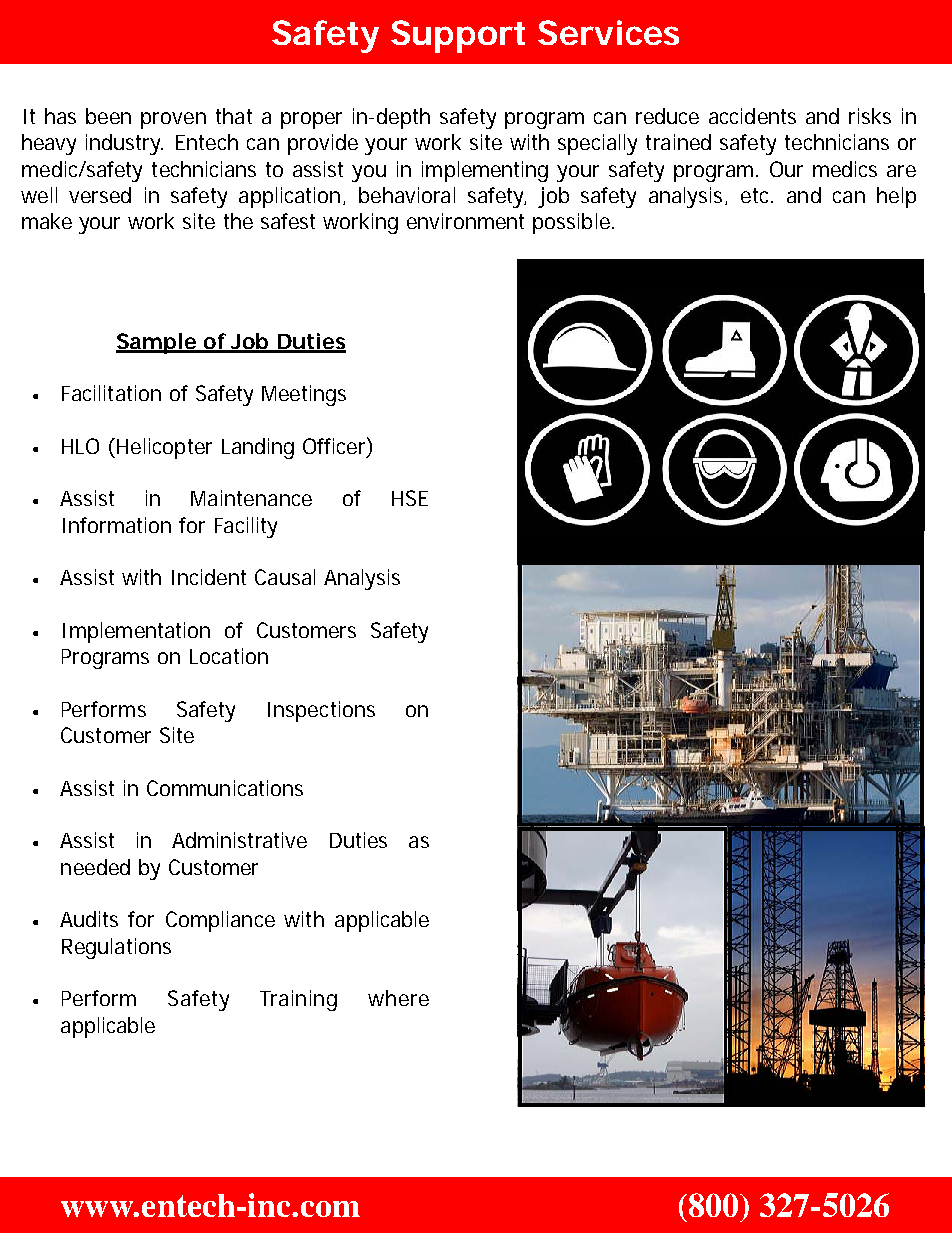 Image resolution: width=952 pixels, height=1233 pixels. I want to click on accidents, so click(752, 116).
